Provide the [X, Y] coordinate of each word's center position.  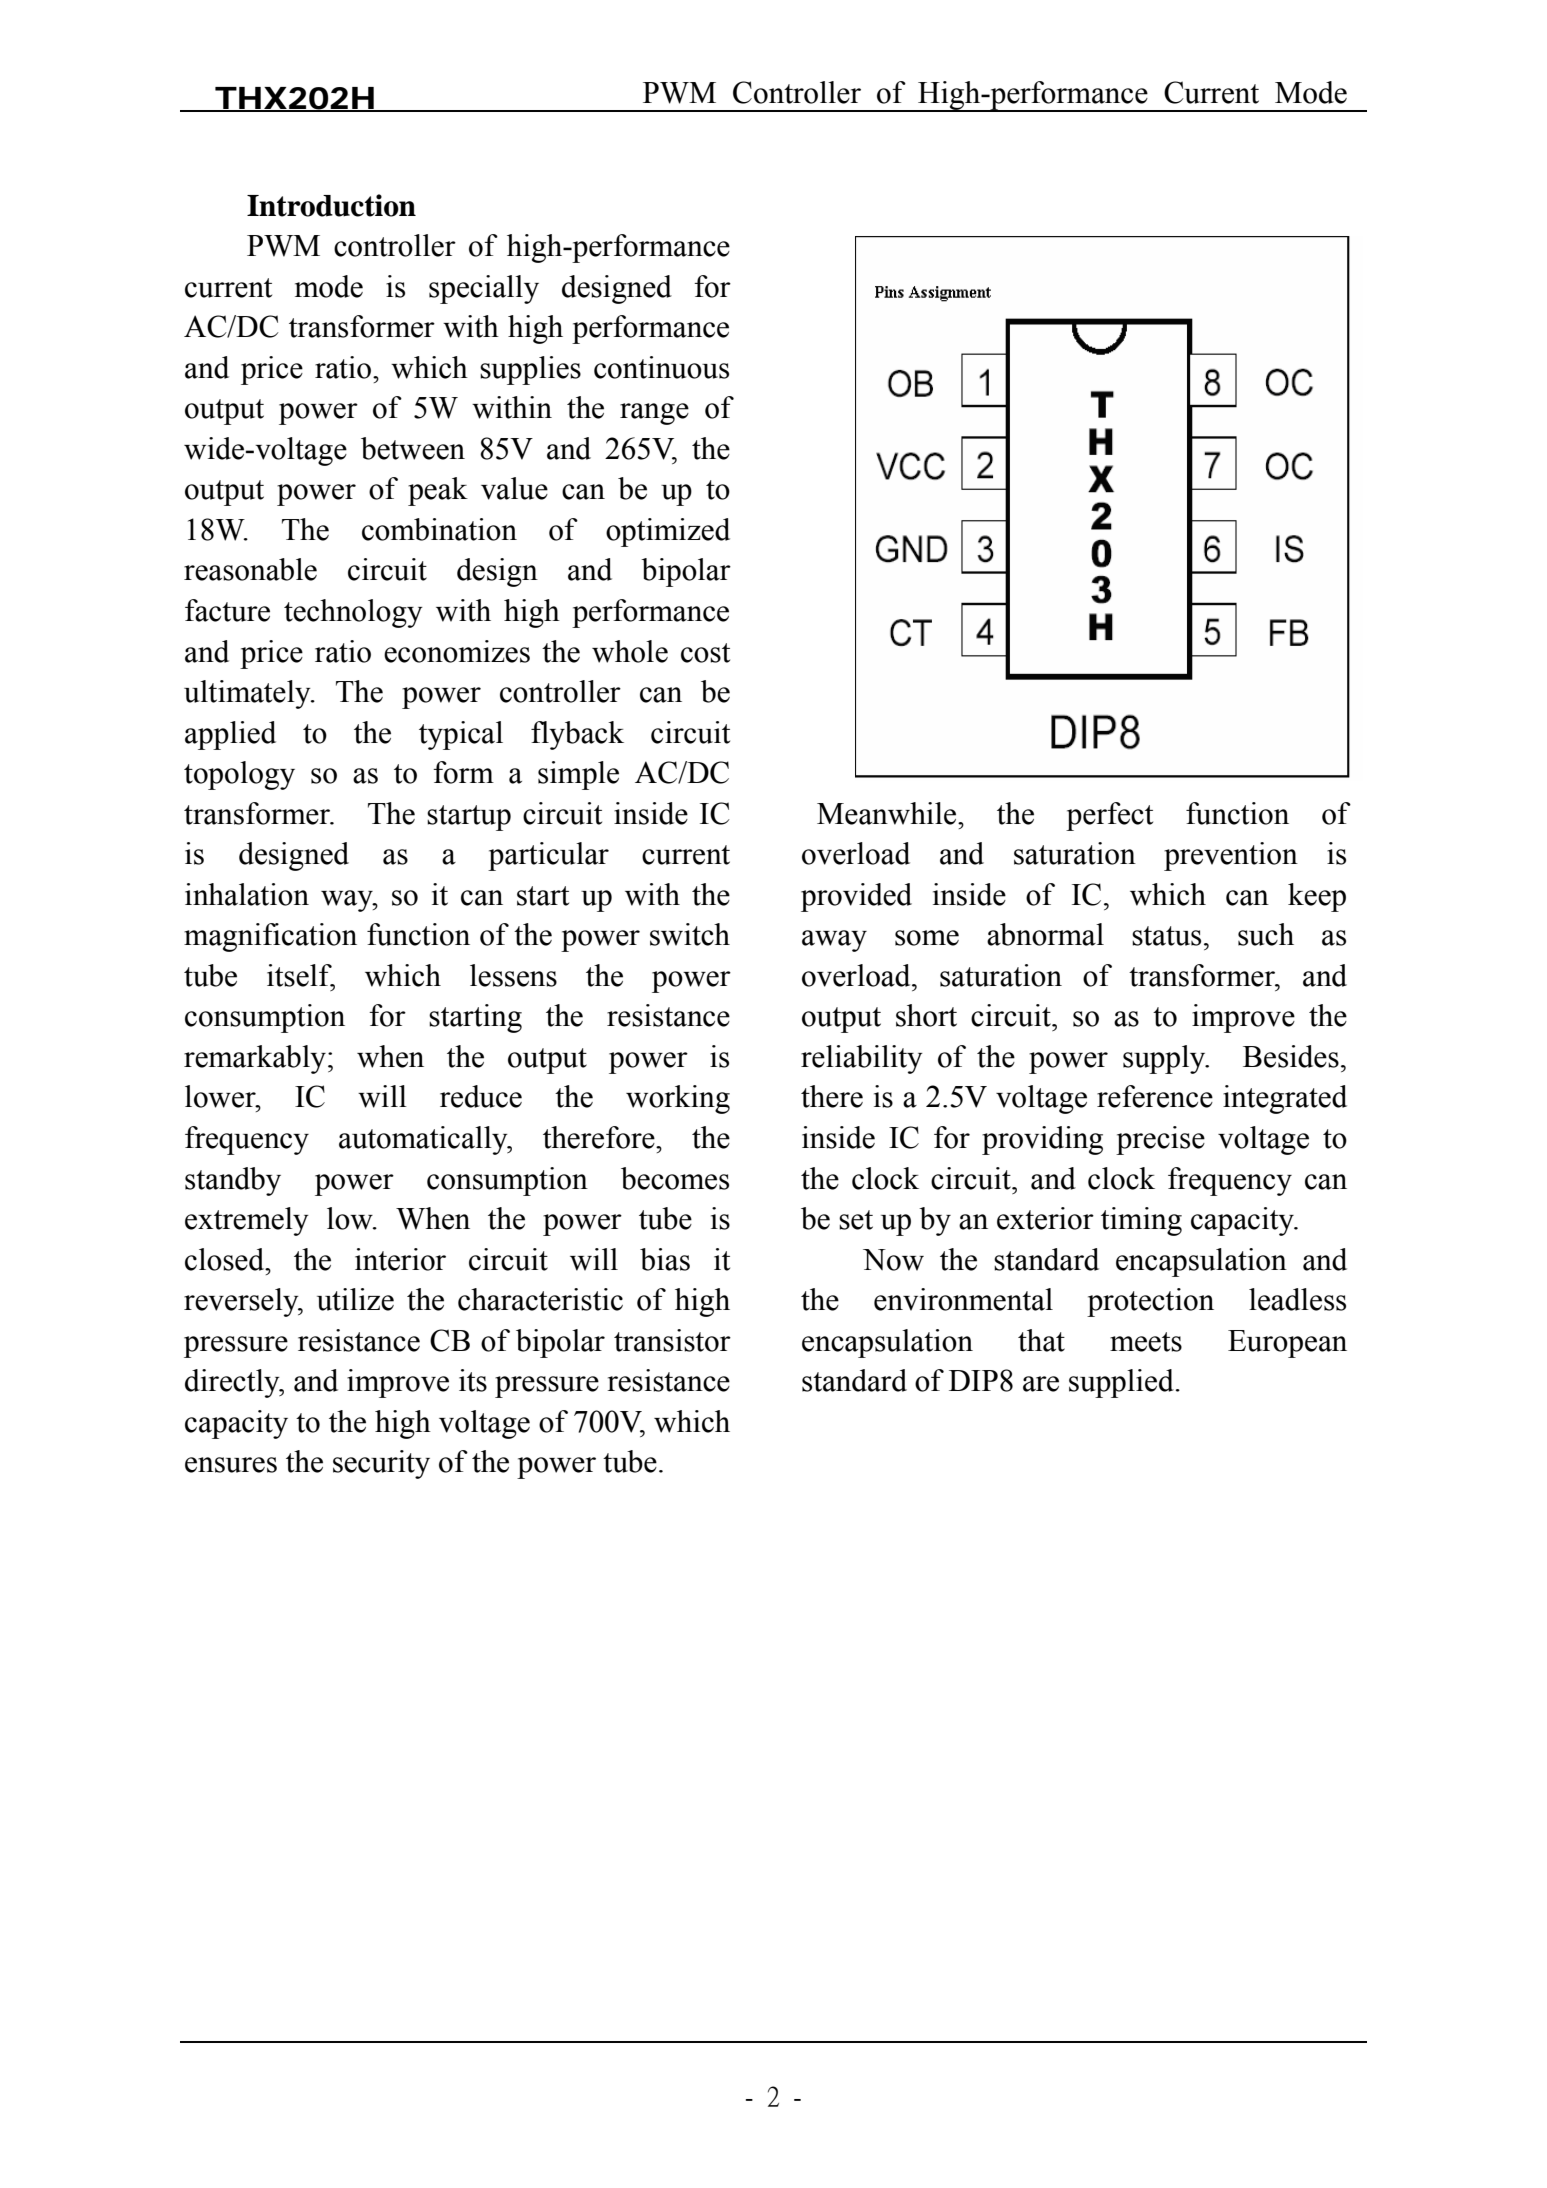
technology [353, 613]
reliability [862, 1059]
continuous [661, 367]
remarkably [255, 1059]
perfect [1109, 816]
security [381, 1464]
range [654, 414]
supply [1165, 1059]
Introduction [331, 205]
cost [705, 653]
